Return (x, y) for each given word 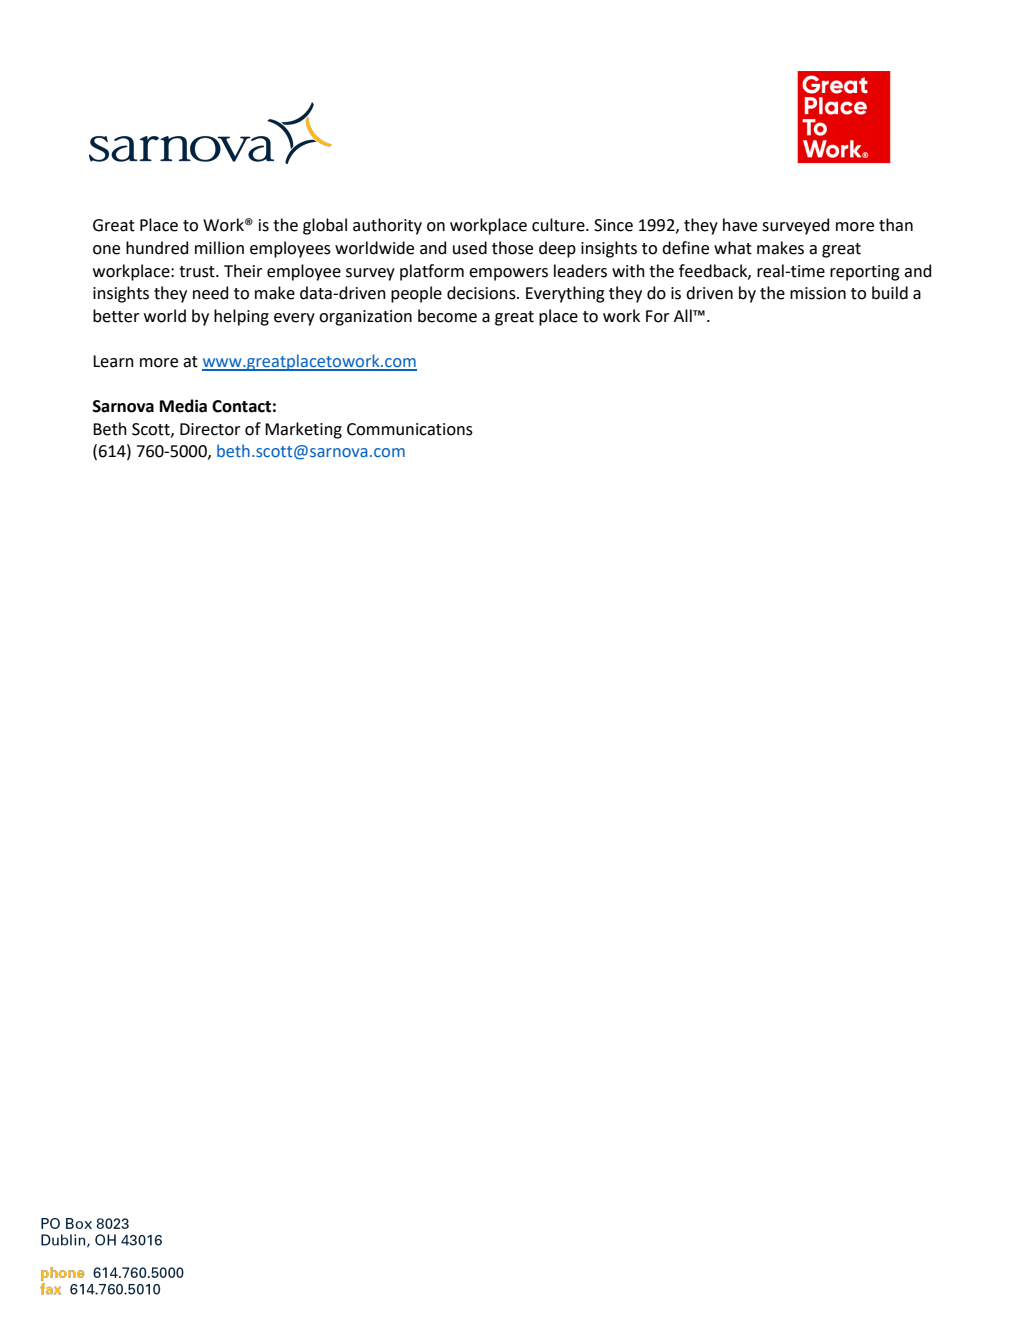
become (447, 316)
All (684, 315)
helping (241, 317)
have (740, 225)
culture (559, 225)
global (325, 226)
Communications (410, 429)
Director (210, 429)
